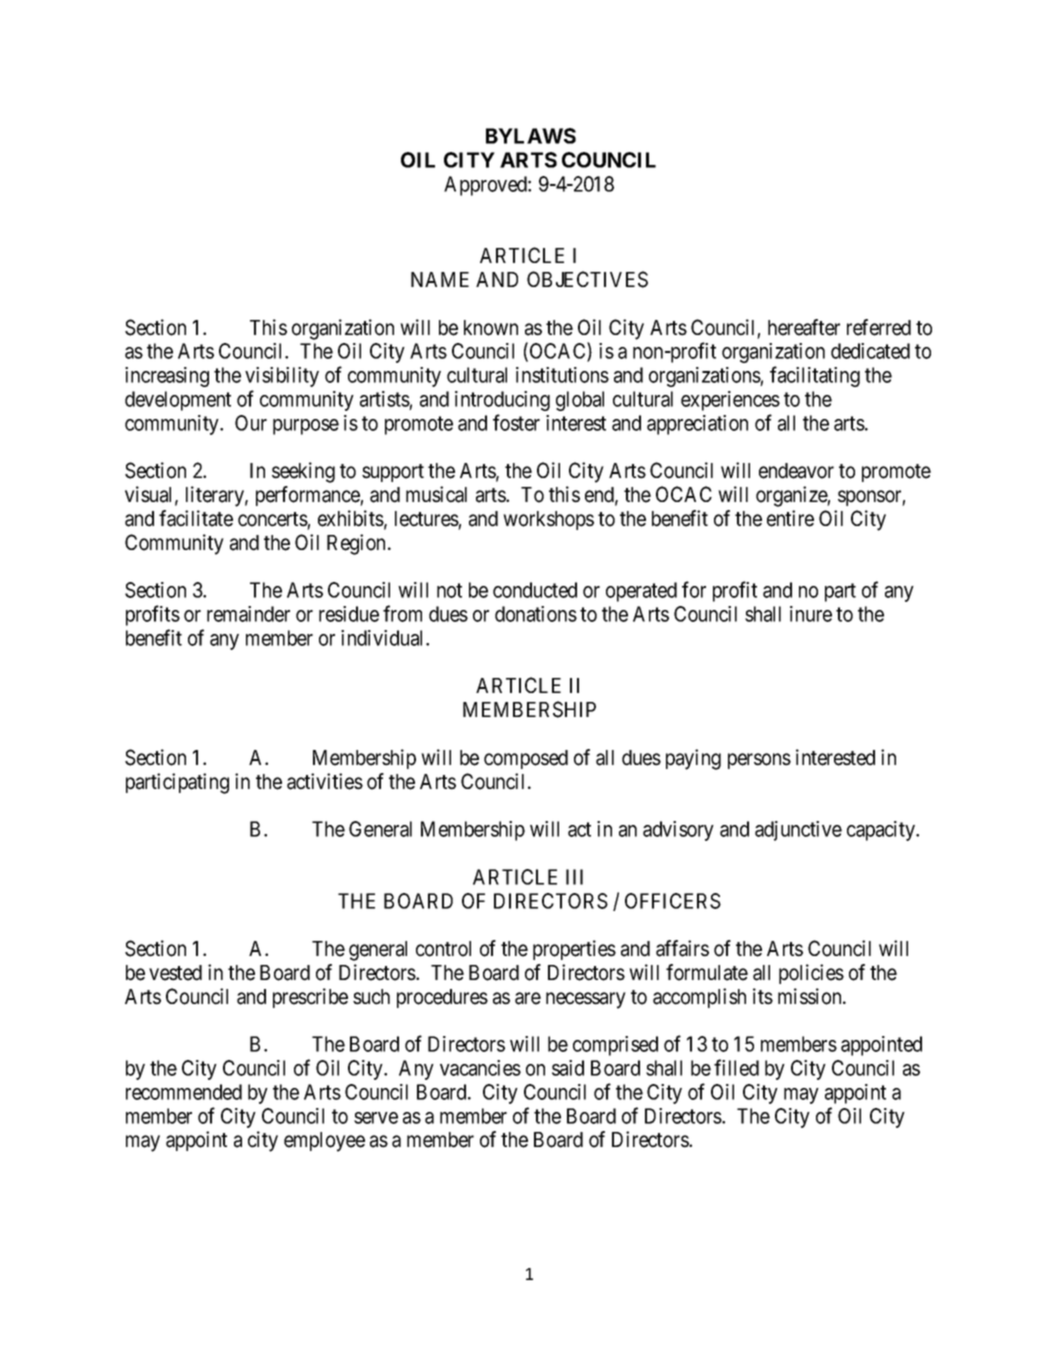 This screenshot has height=1371, width=1059. I want to click on conducted, so click(535, 590).
